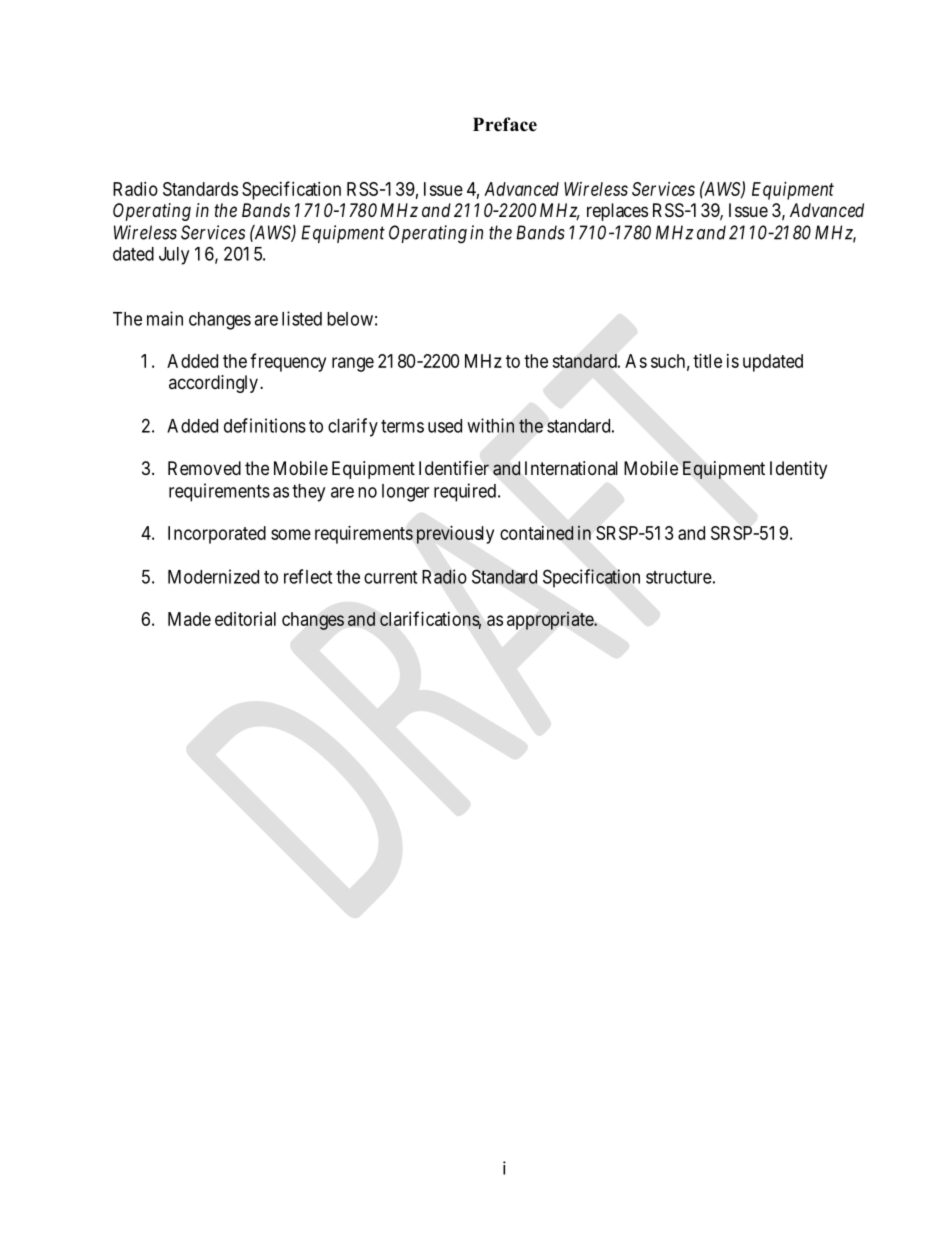  Describe the element at coordinates (213, 384) in the screenshot. I see `accordingly` at that location.
